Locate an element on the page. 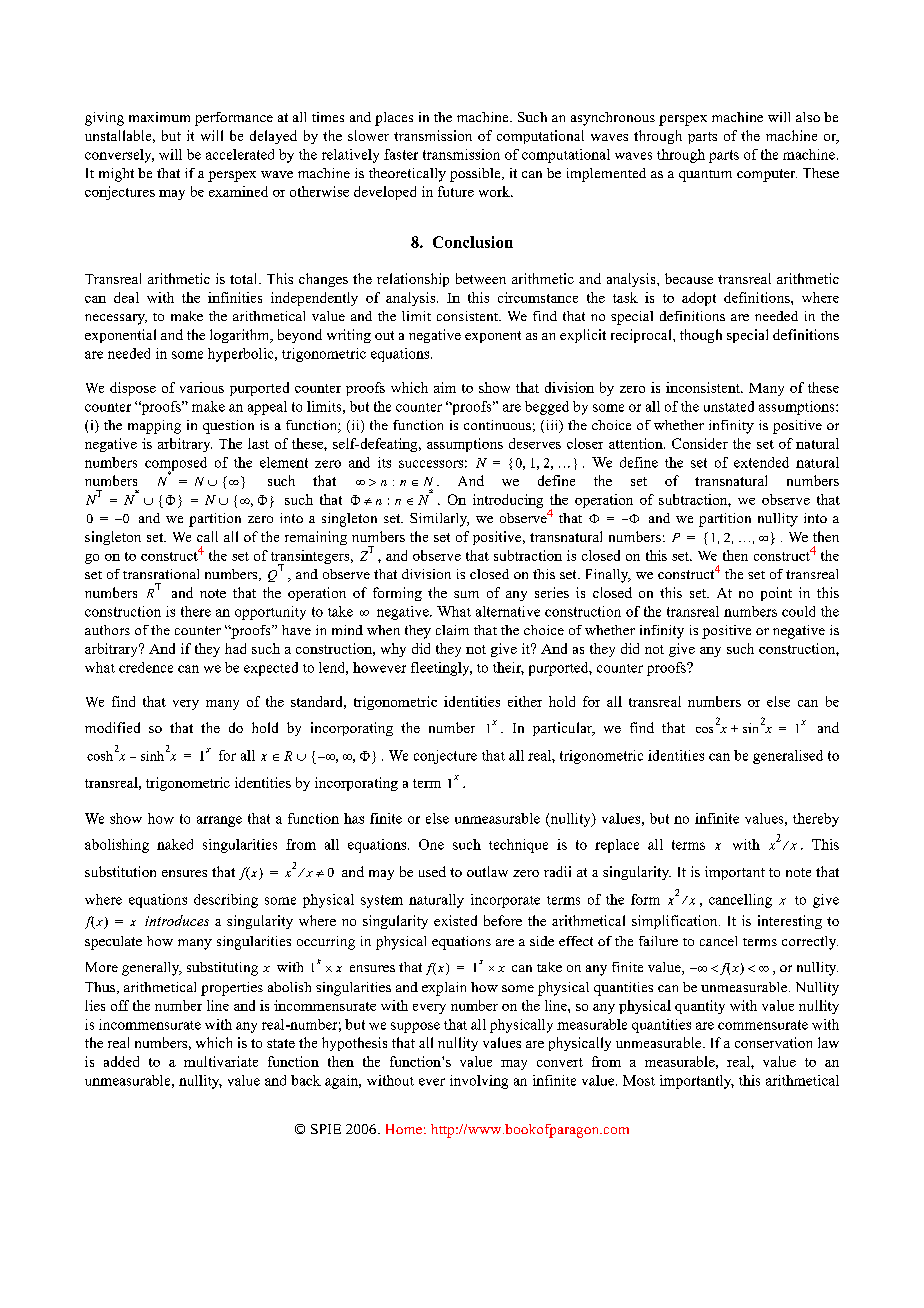  Most is located at coordinates (639, 1080).
